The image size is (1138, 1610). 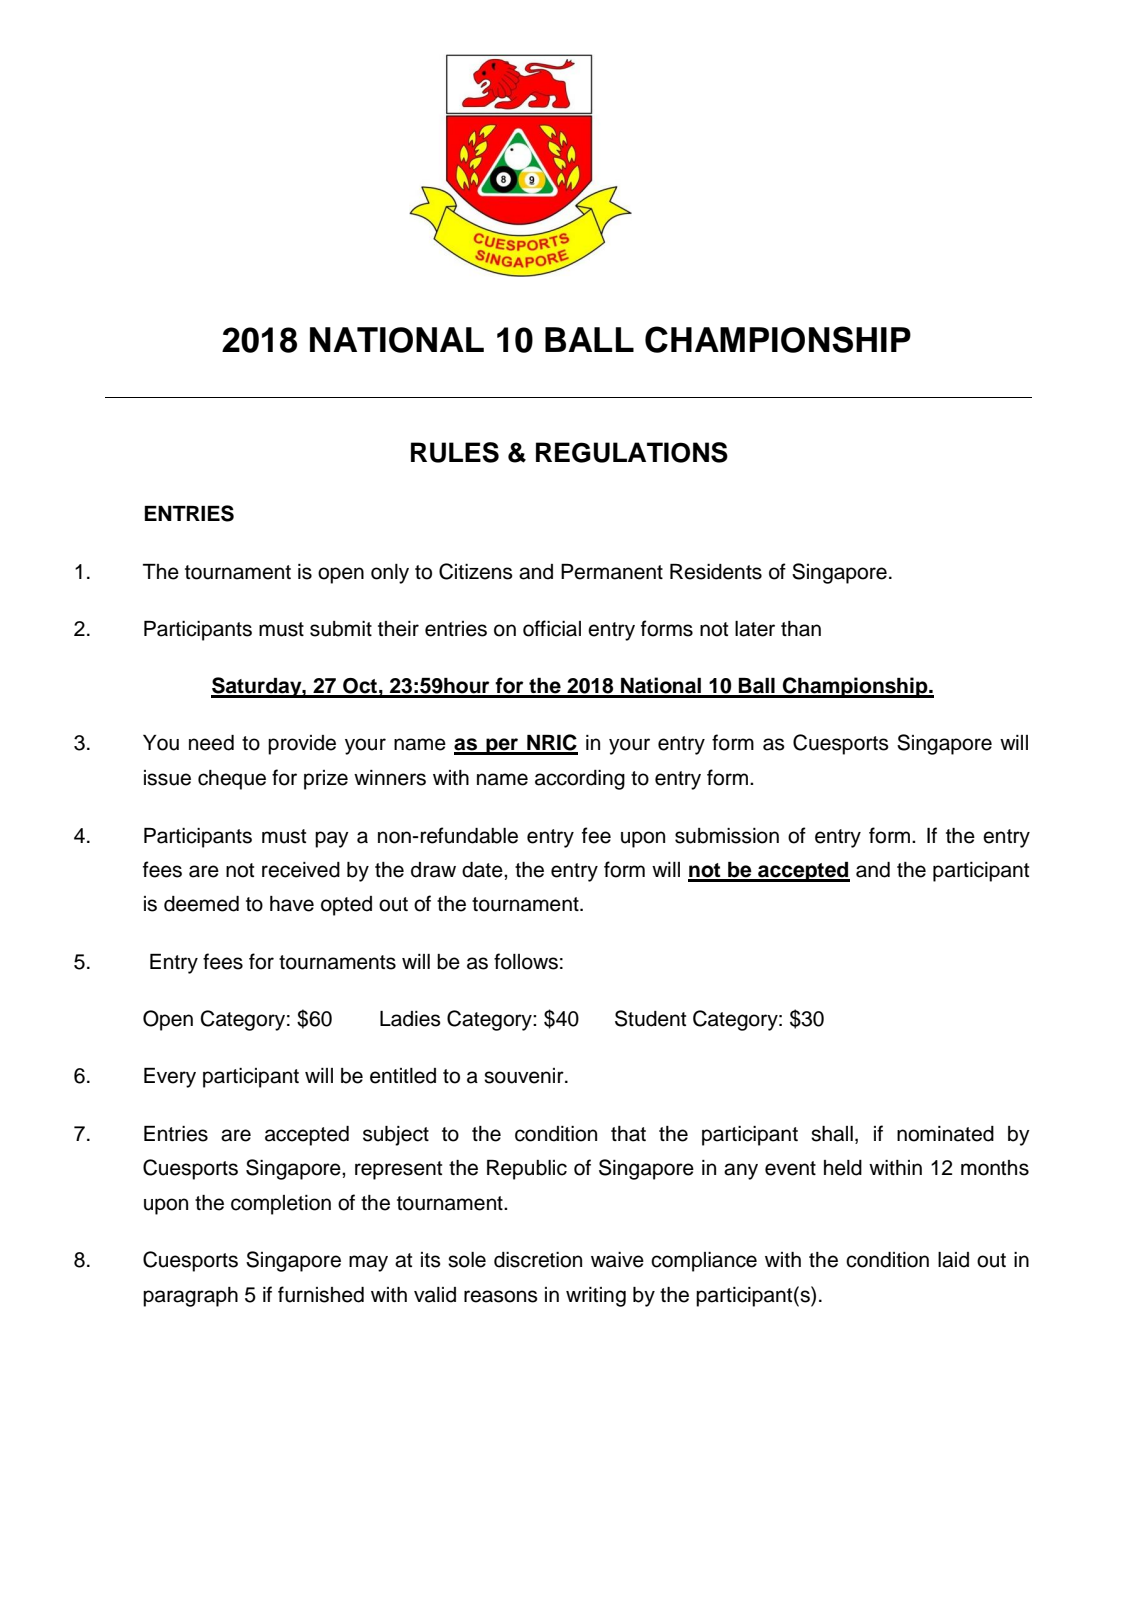 I want to click on waive, so click(x=617, y=1260).
